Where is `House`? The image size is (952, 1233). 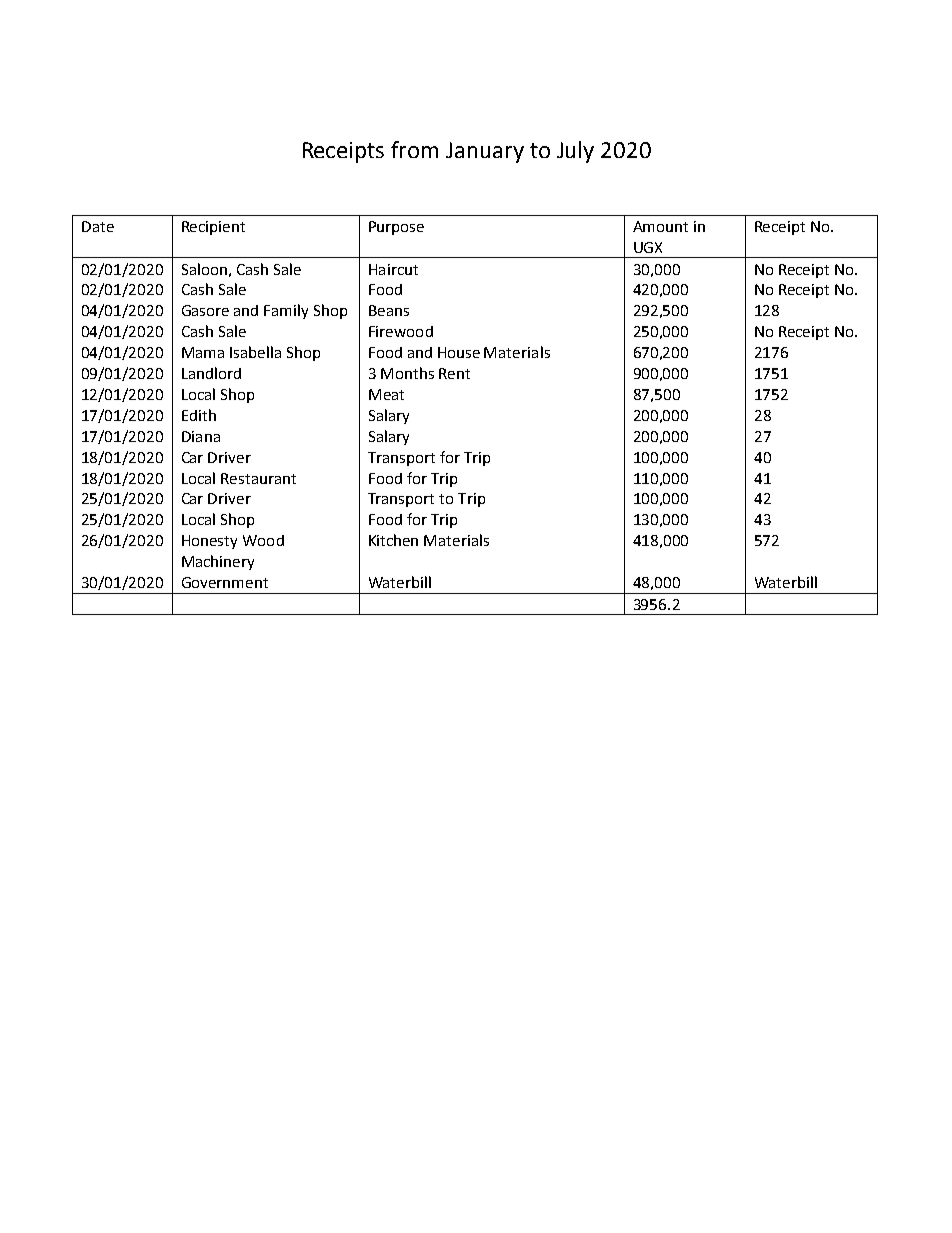
House is located at coordinates (459, 352).
